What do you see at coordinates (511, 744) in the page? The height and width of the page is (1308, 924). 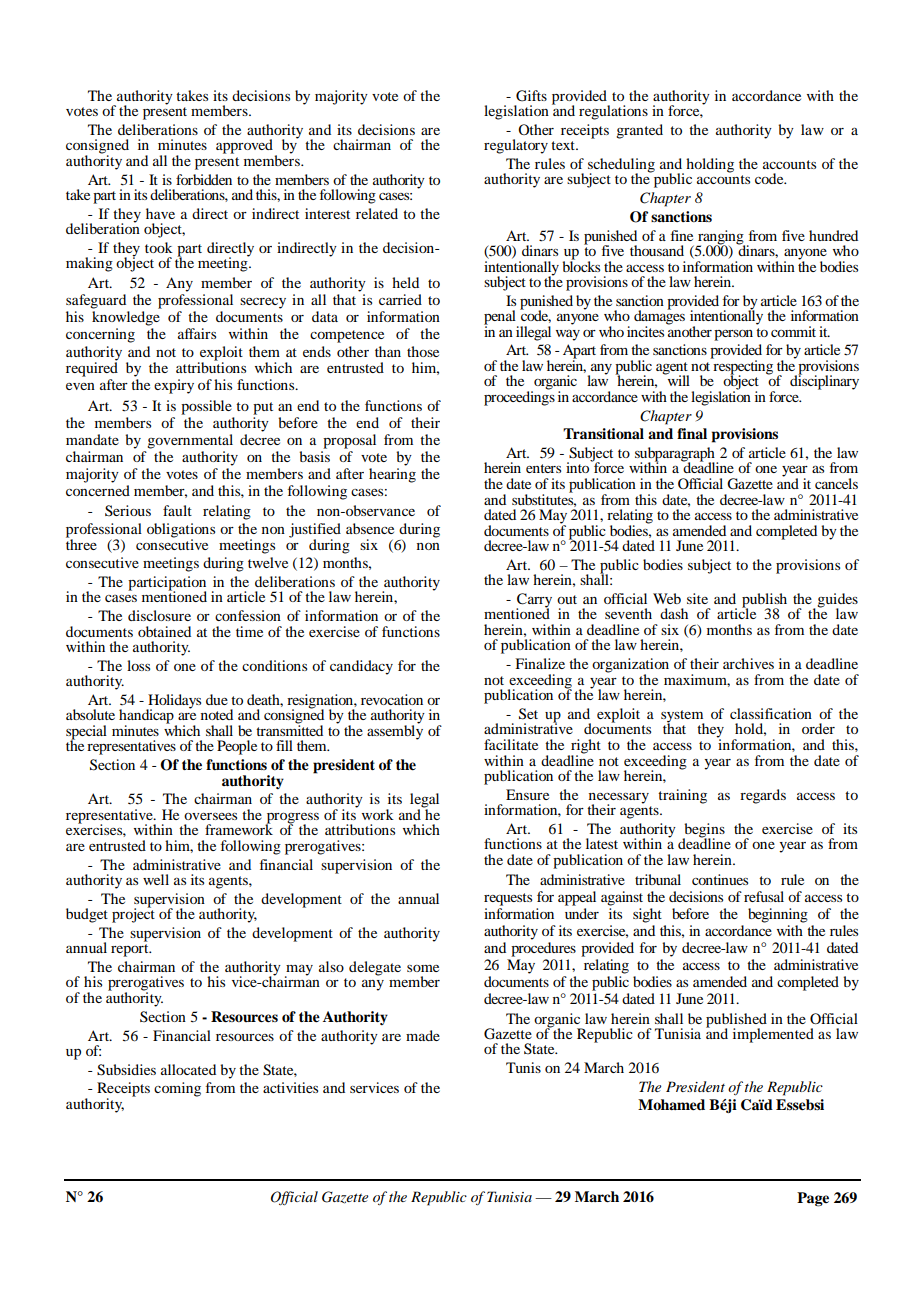 I see `facilitate` at bounding box center [511, 744].
